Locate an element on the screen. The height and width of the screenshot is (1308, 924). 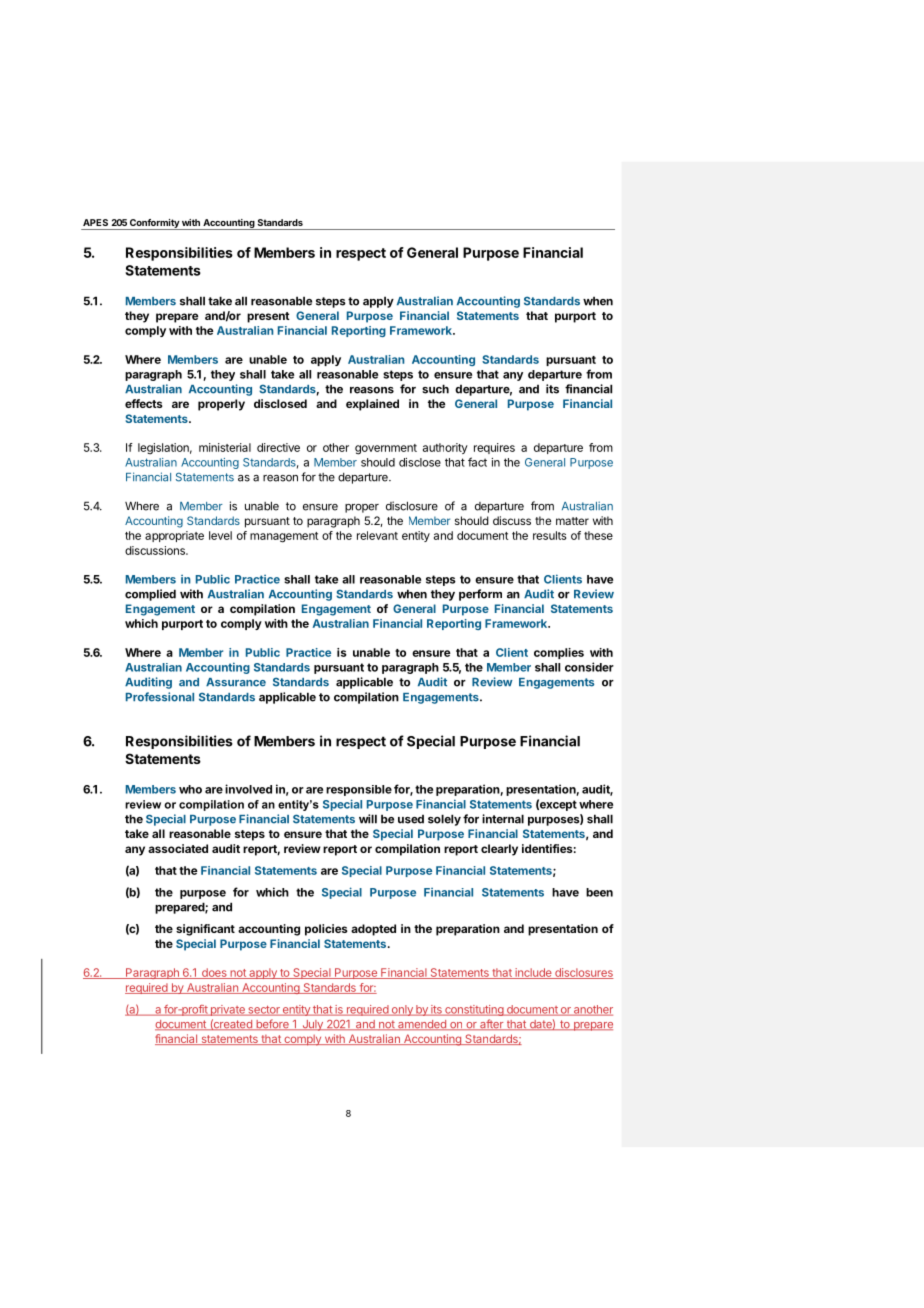
explained is located at coordinates (372, 405).
